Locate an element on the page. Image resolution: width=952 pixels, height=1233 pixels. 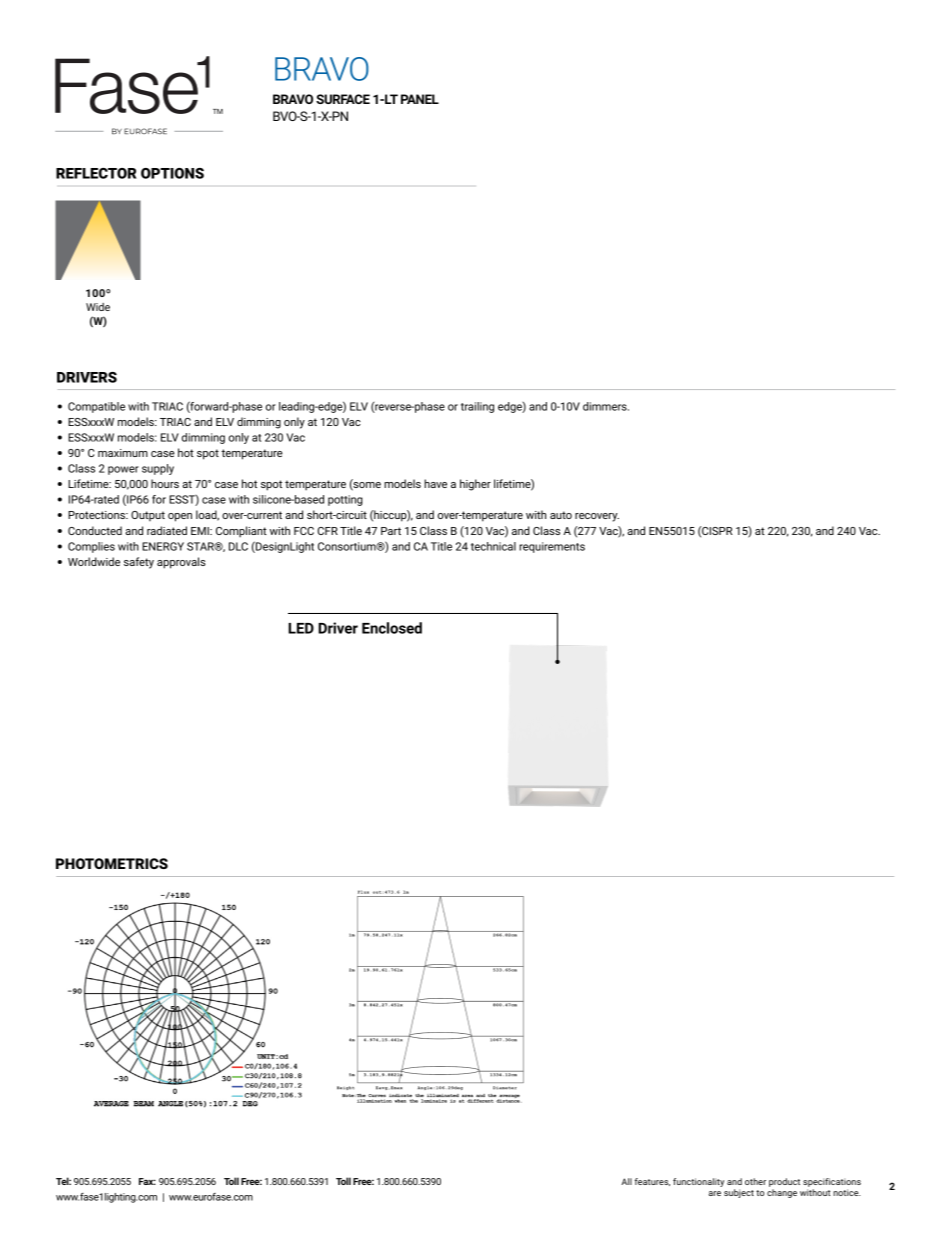
OPTIONS is located at coordinates (172, 173).
